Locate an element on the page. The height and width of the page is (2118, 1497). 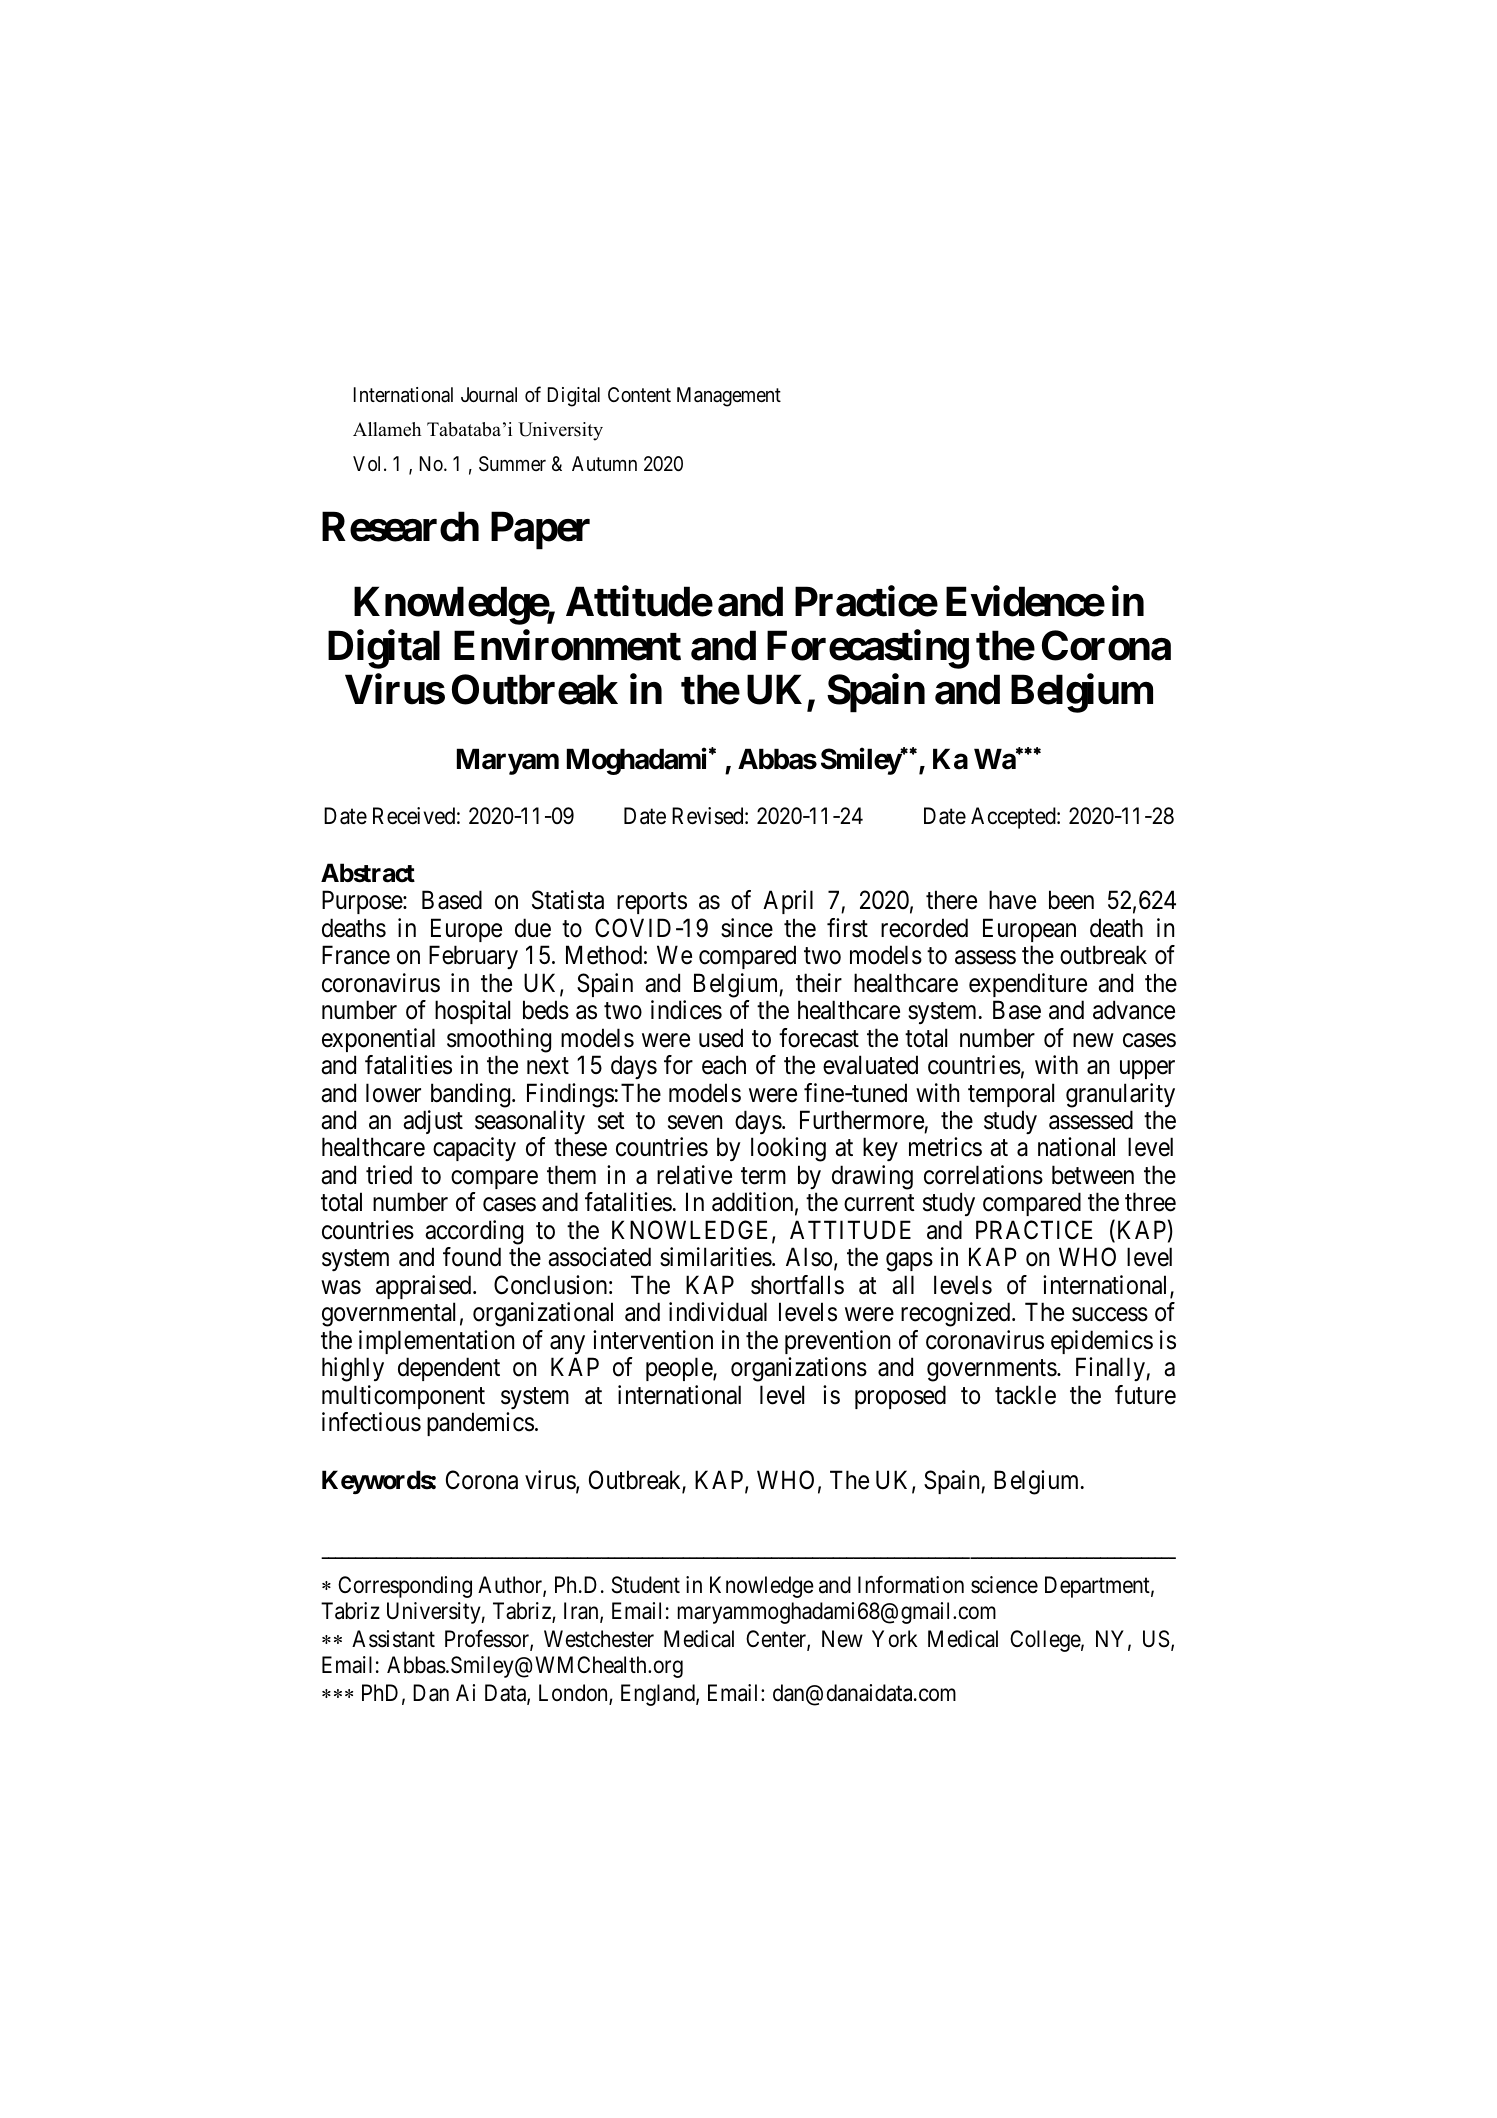
Content is located at coordinates (639, 394).
